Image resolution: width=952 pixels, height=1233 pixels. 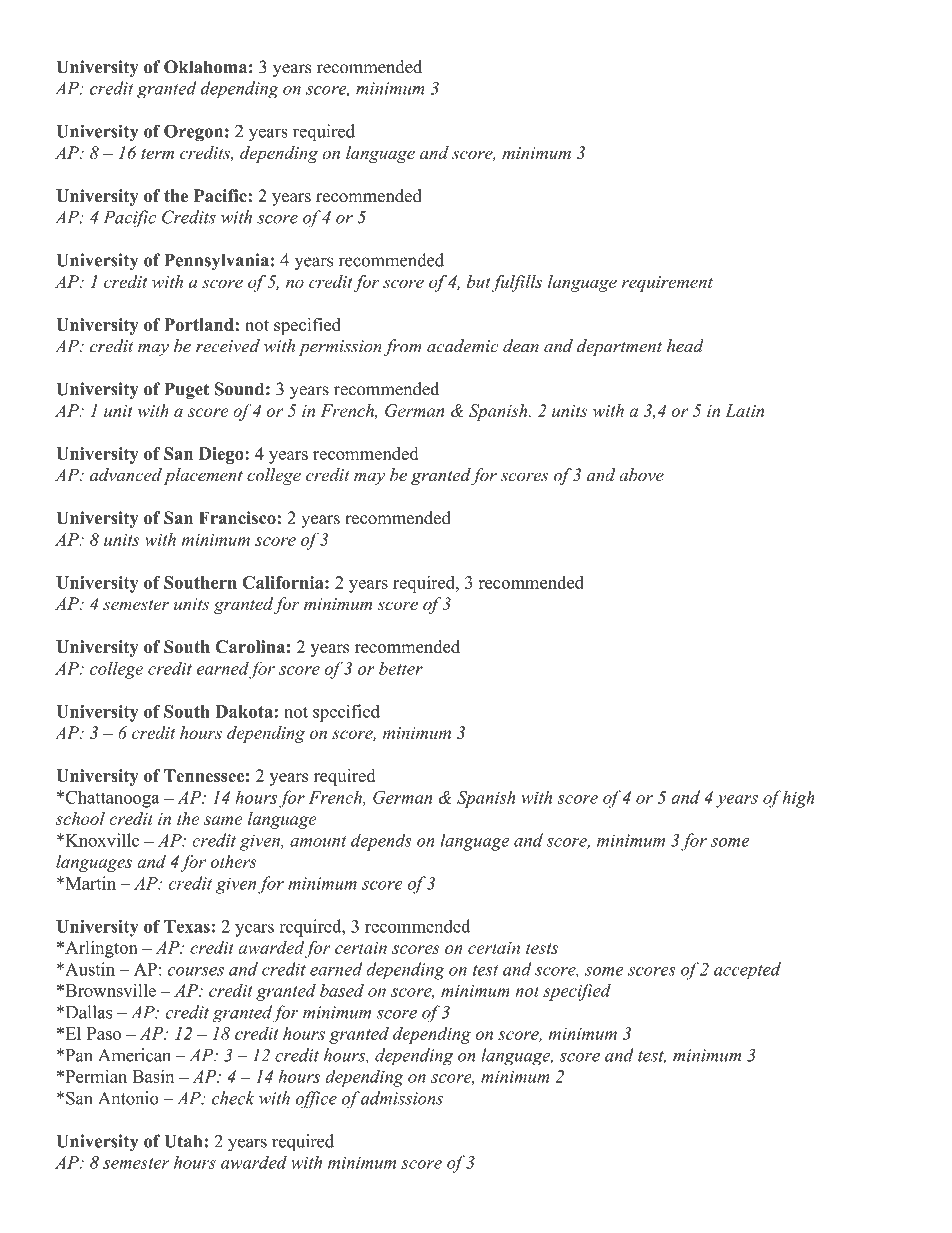 What do you see at coordinates (479, 281) in the screenshot?
I see `but` at bounding box center [479, 281].
